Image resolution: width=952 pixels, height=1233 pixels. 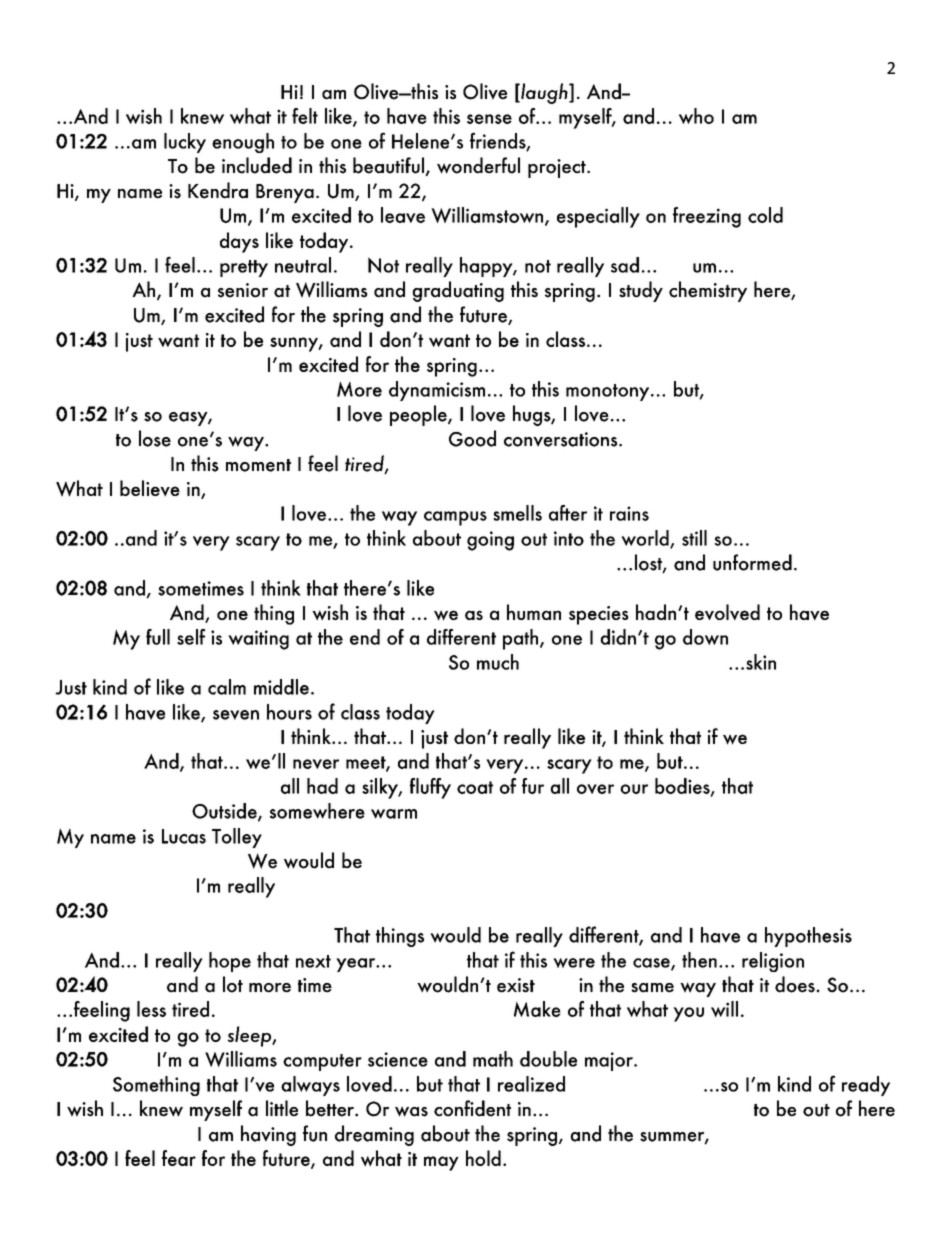 I want to click on cold, so click(x=765, y=215).
